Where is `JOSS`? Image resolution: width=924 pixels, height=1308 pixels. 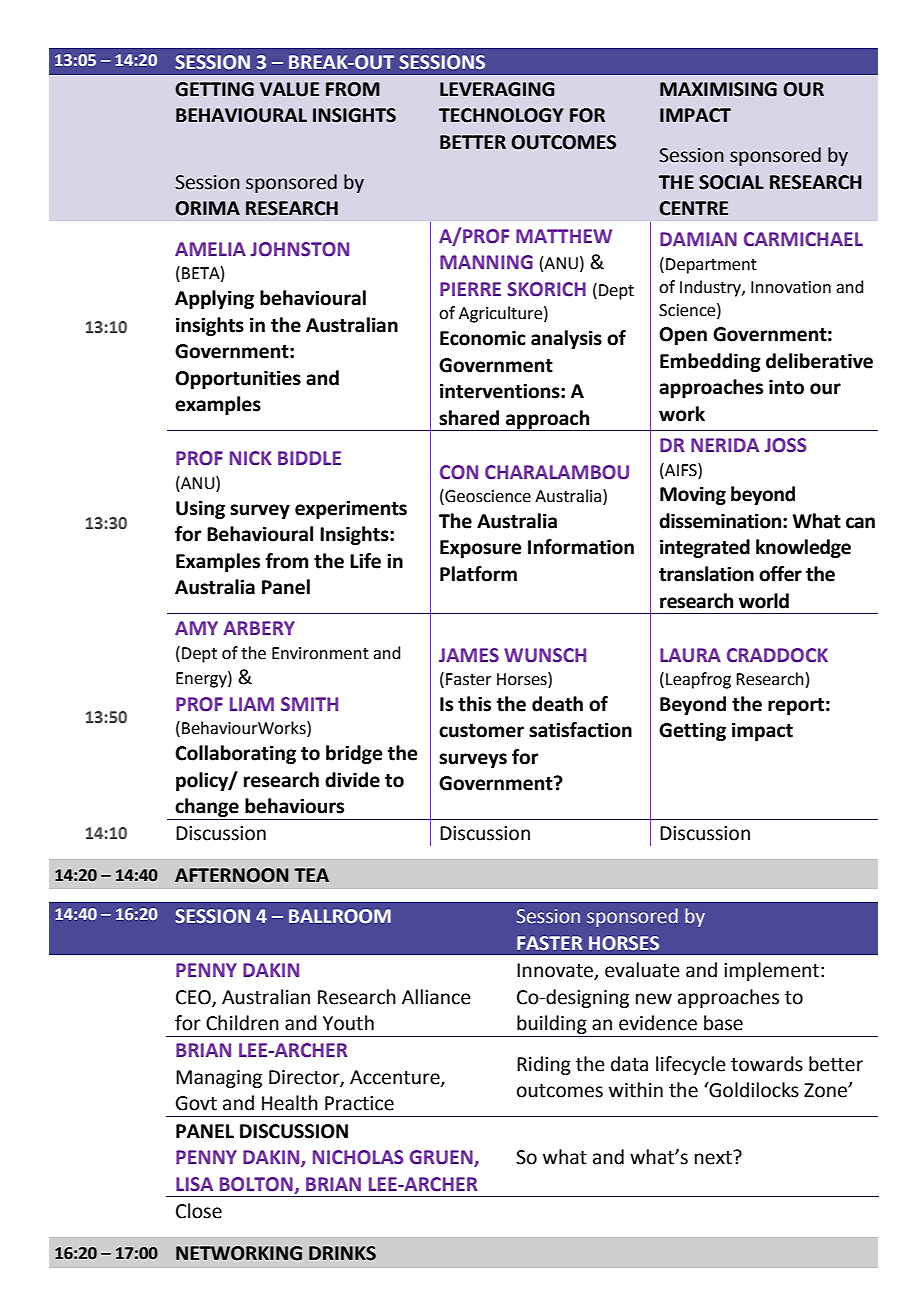 JOSS is located at coordinates (785, 445).
